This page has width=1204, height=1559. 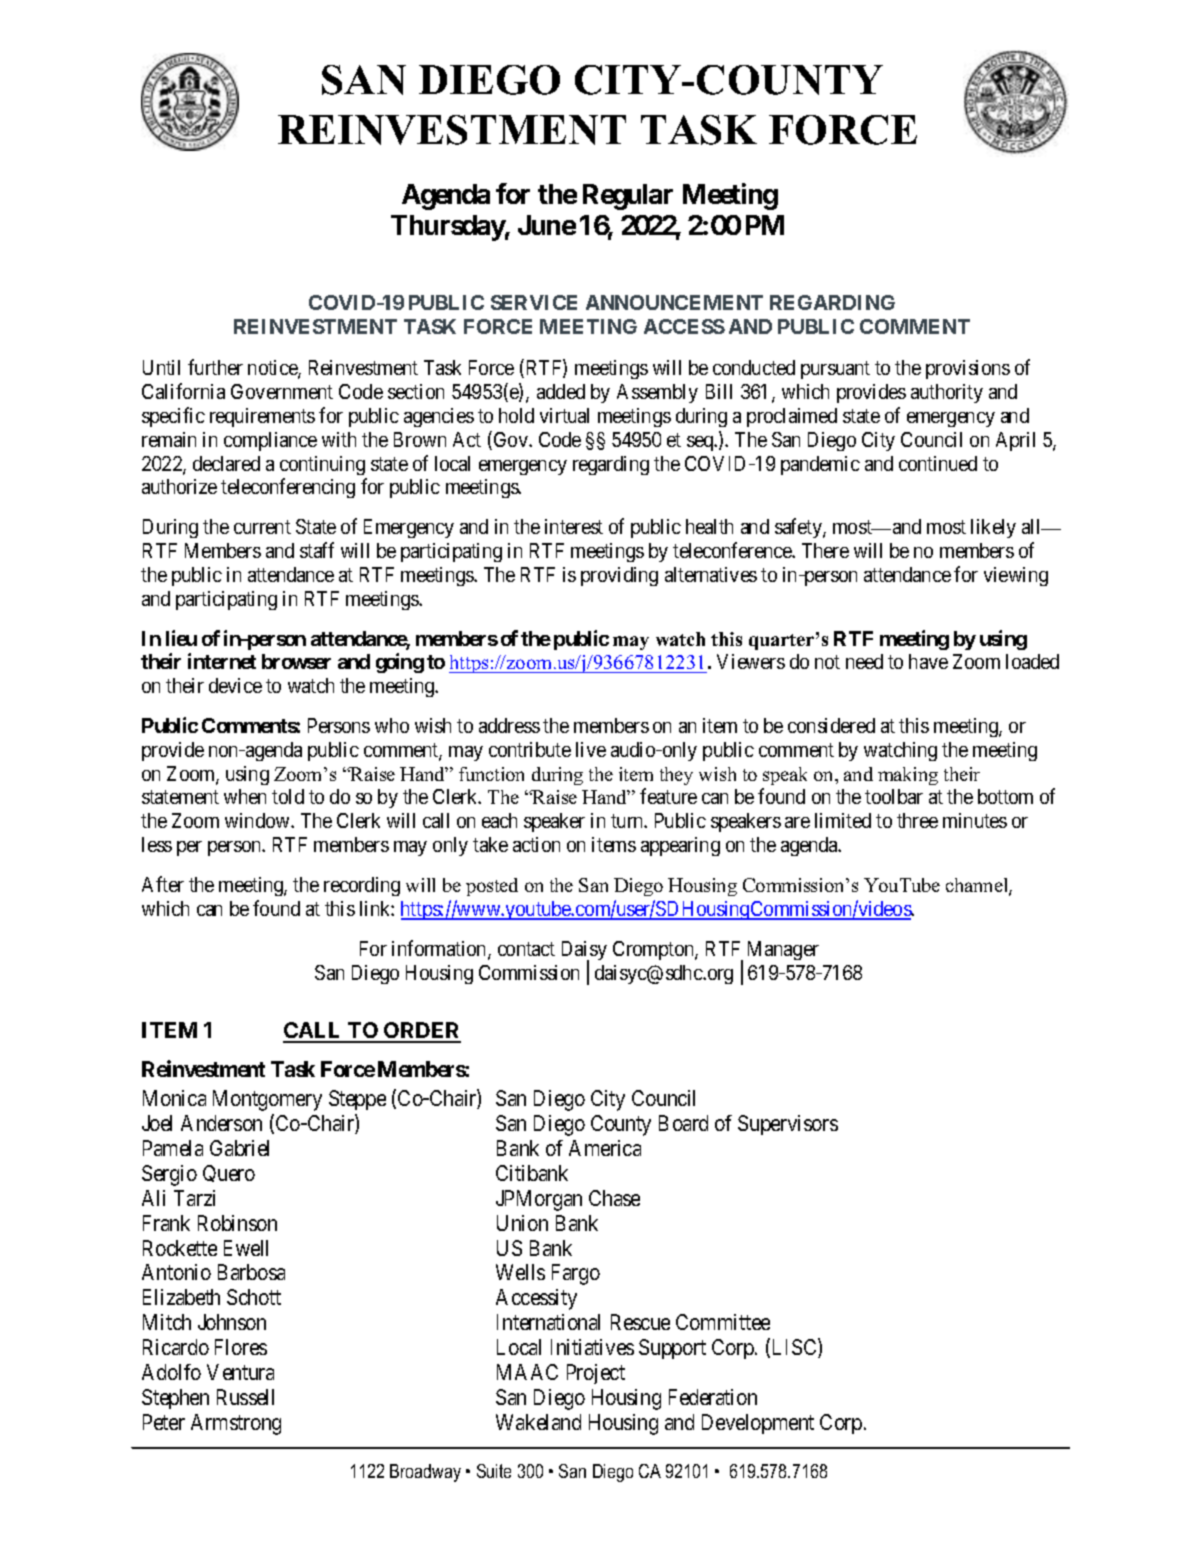 What do you see at coordinates (596, 1374) in the page?
I see `Project` at bounding box center [596, 1374].
